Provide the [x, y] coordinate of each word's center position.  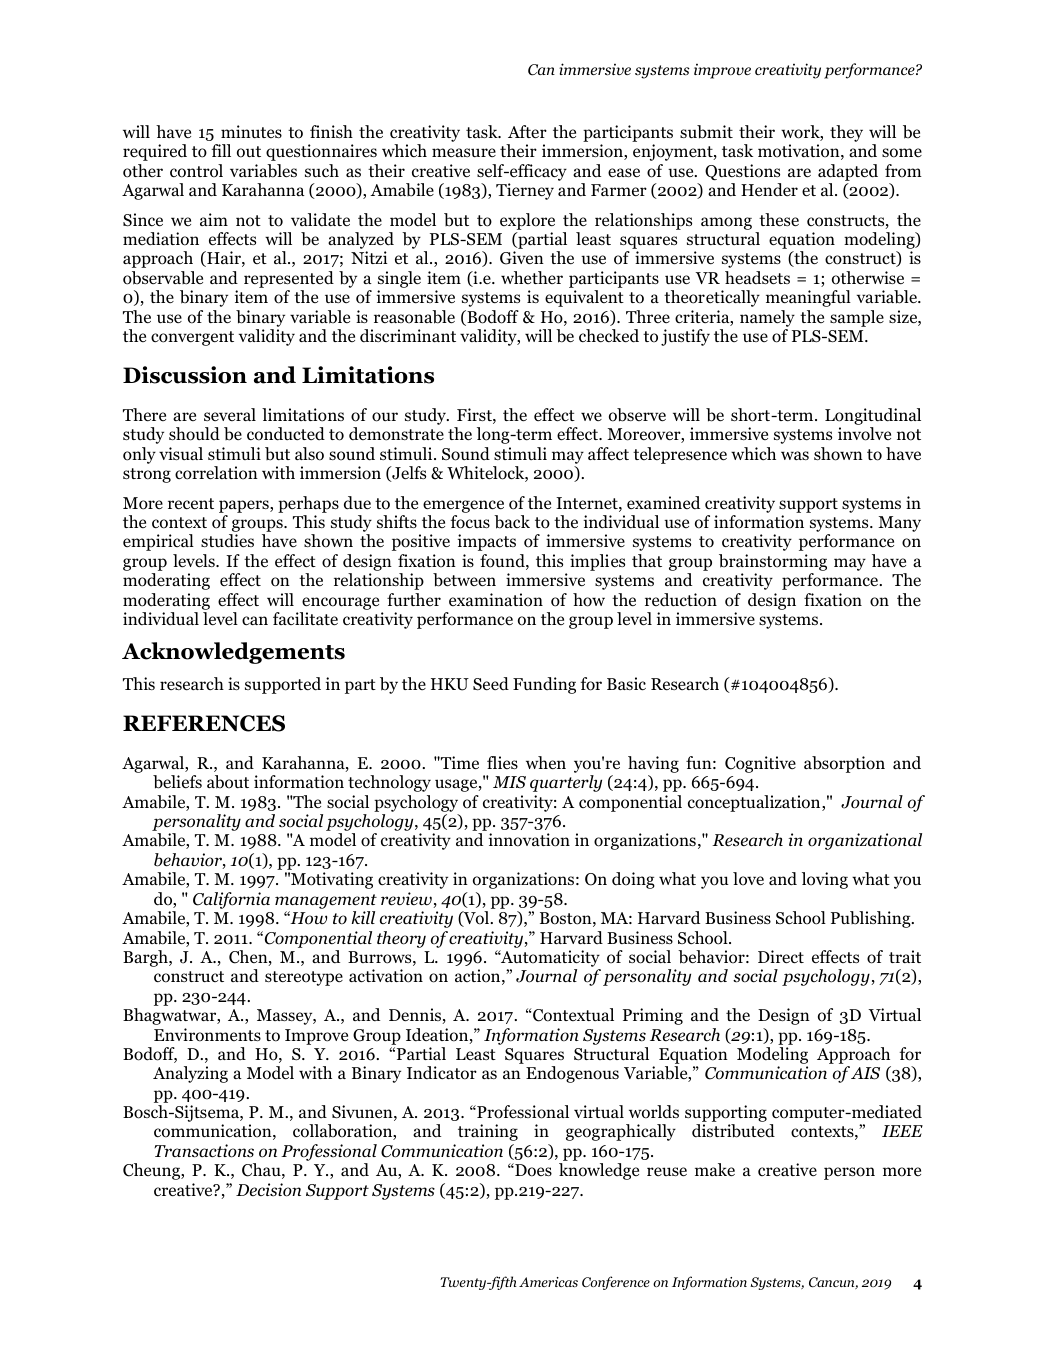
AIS [865, 1073]
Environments [207, 1035]
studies [227, 541]
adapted [848, 172]
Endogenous [572, 1074]
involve [864, 434]
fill [221, 150]
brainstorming [773, 562]
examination [496, 600]
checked [609, 336]
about [228, 782]
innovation [529, 840]
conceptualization [755, 803]
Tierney [525, 191]
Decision [268, 1190]
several [230, 414]
